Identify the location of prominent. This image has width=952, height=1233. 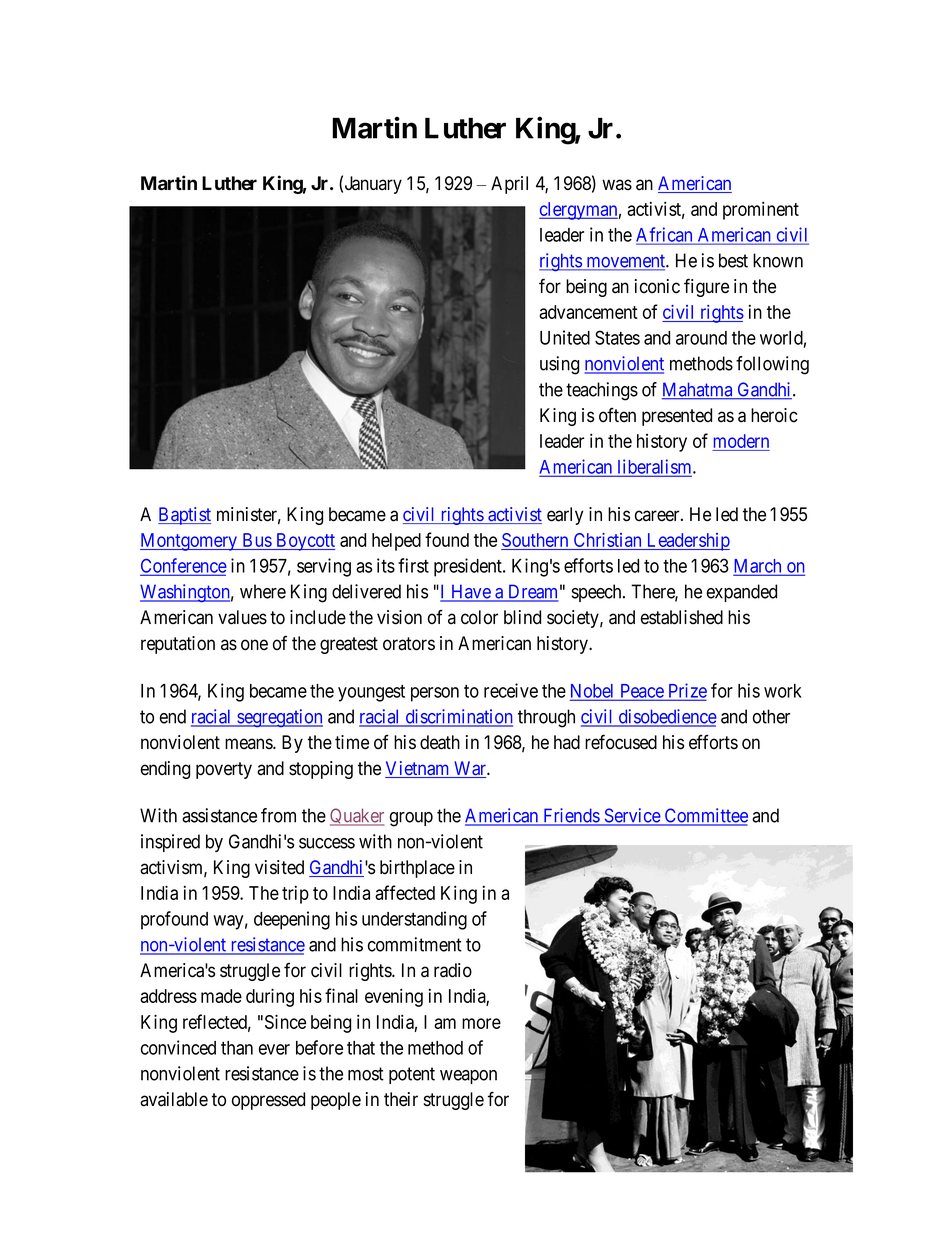
(761, 210).
